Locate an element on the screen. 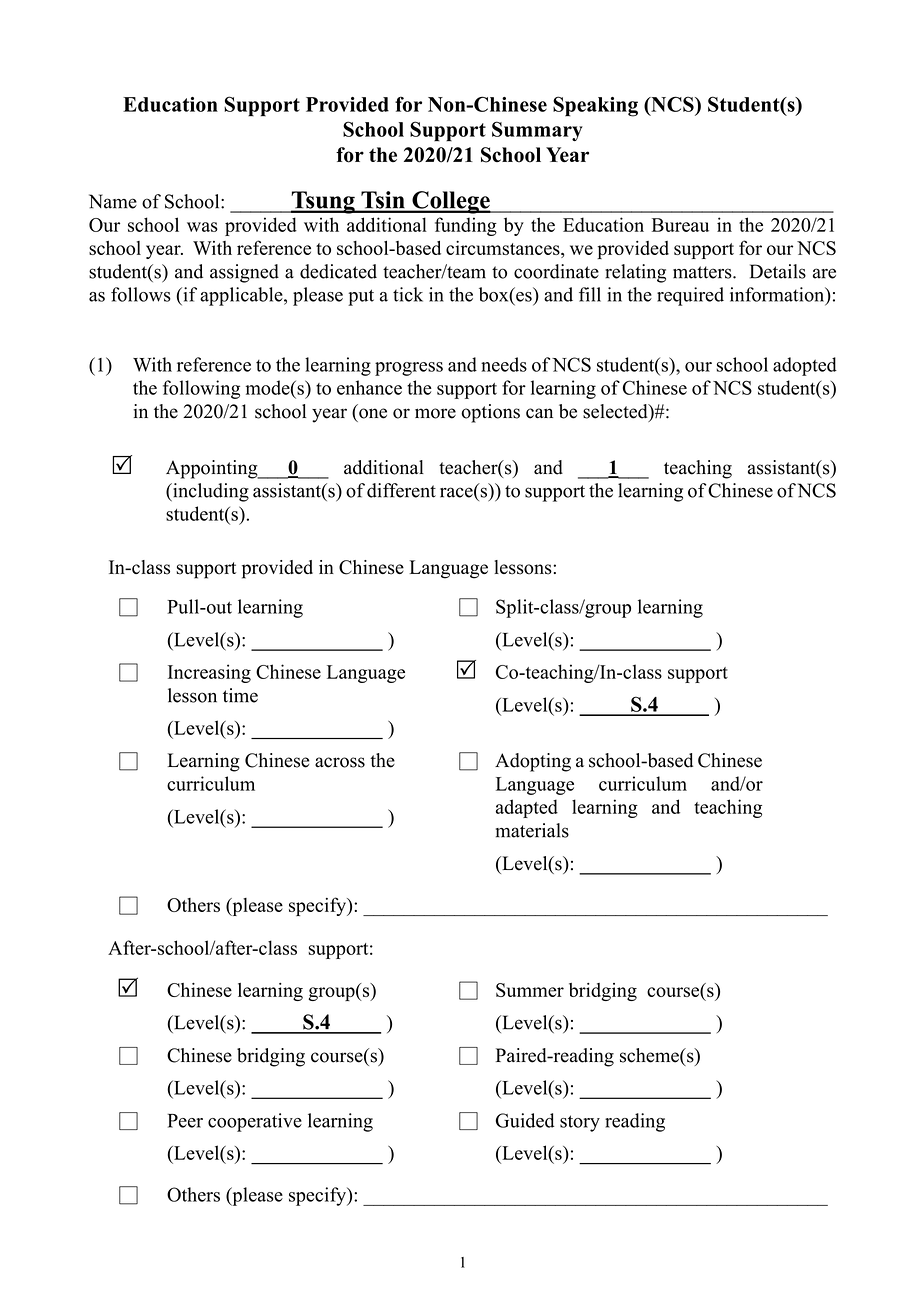  Peer is located at coordinates (185, 1121).
